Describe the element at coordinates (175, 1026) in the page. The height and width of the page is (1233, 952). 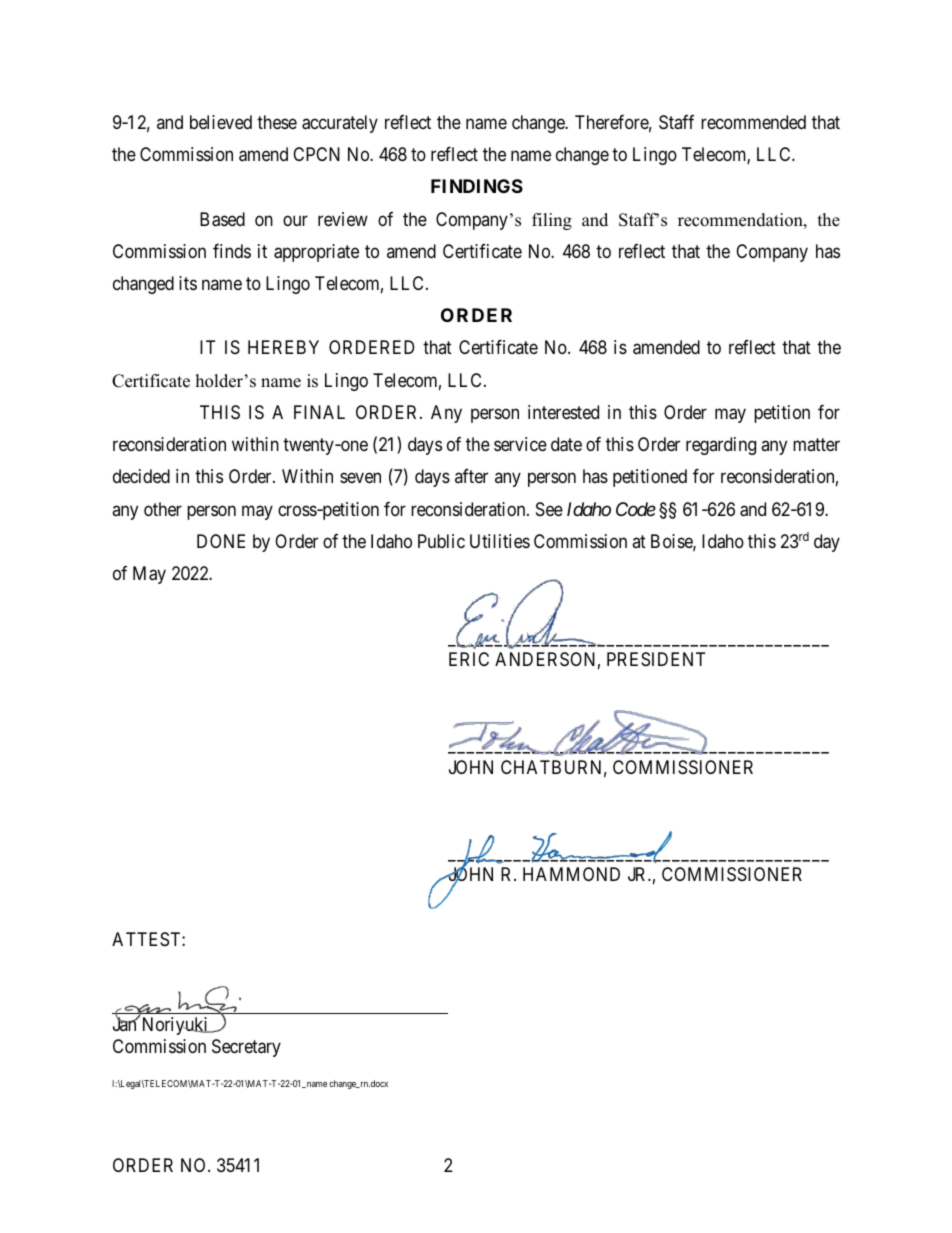
I see `Noriyuki` at that location.
